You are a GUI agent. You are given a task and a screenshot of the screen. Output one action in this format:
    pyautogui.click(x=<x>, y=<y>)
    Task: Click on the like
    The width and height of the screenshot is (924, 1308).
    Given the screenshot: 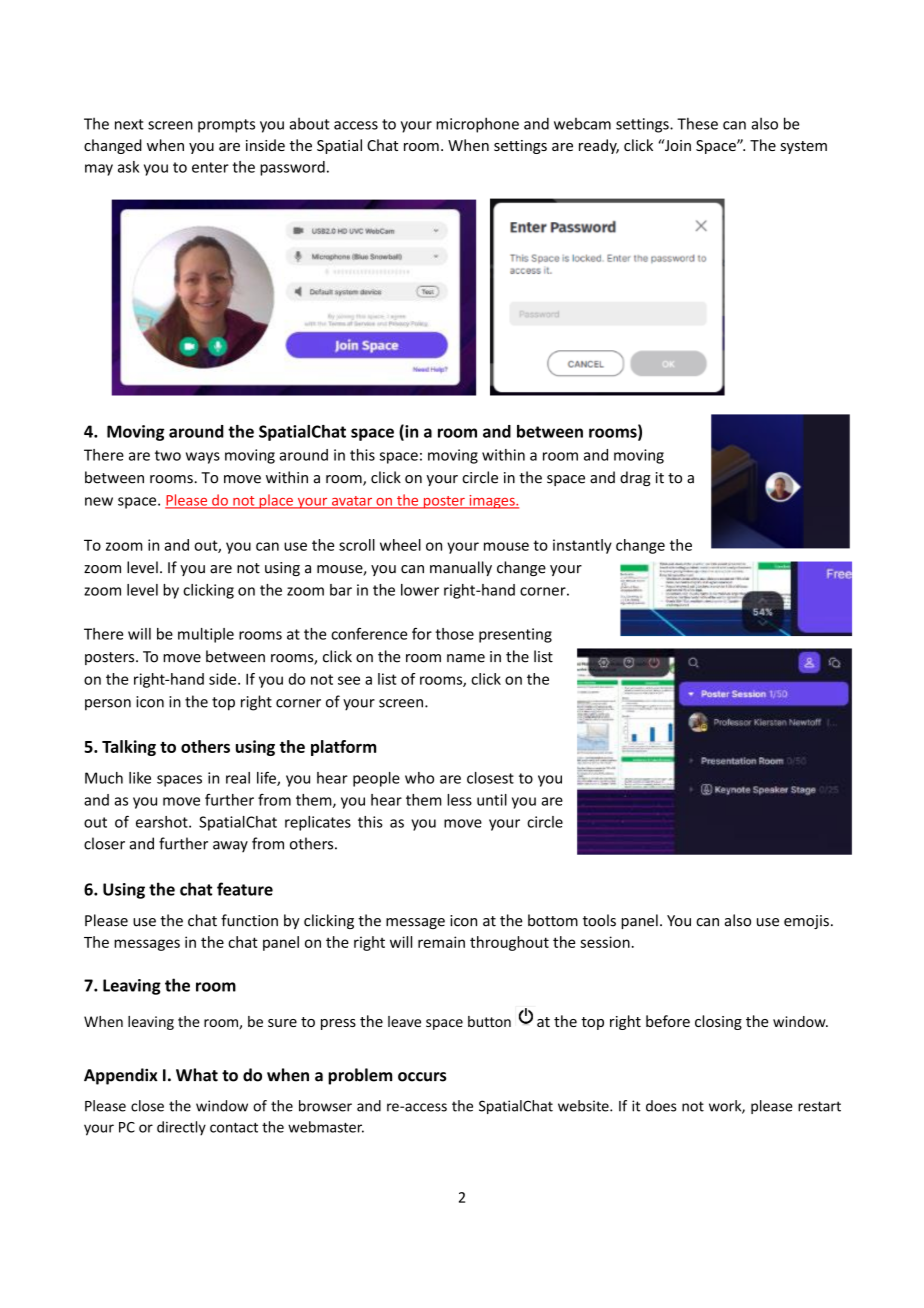 What is the action you would take?
    pyautogui.click(x=140, y=778)
